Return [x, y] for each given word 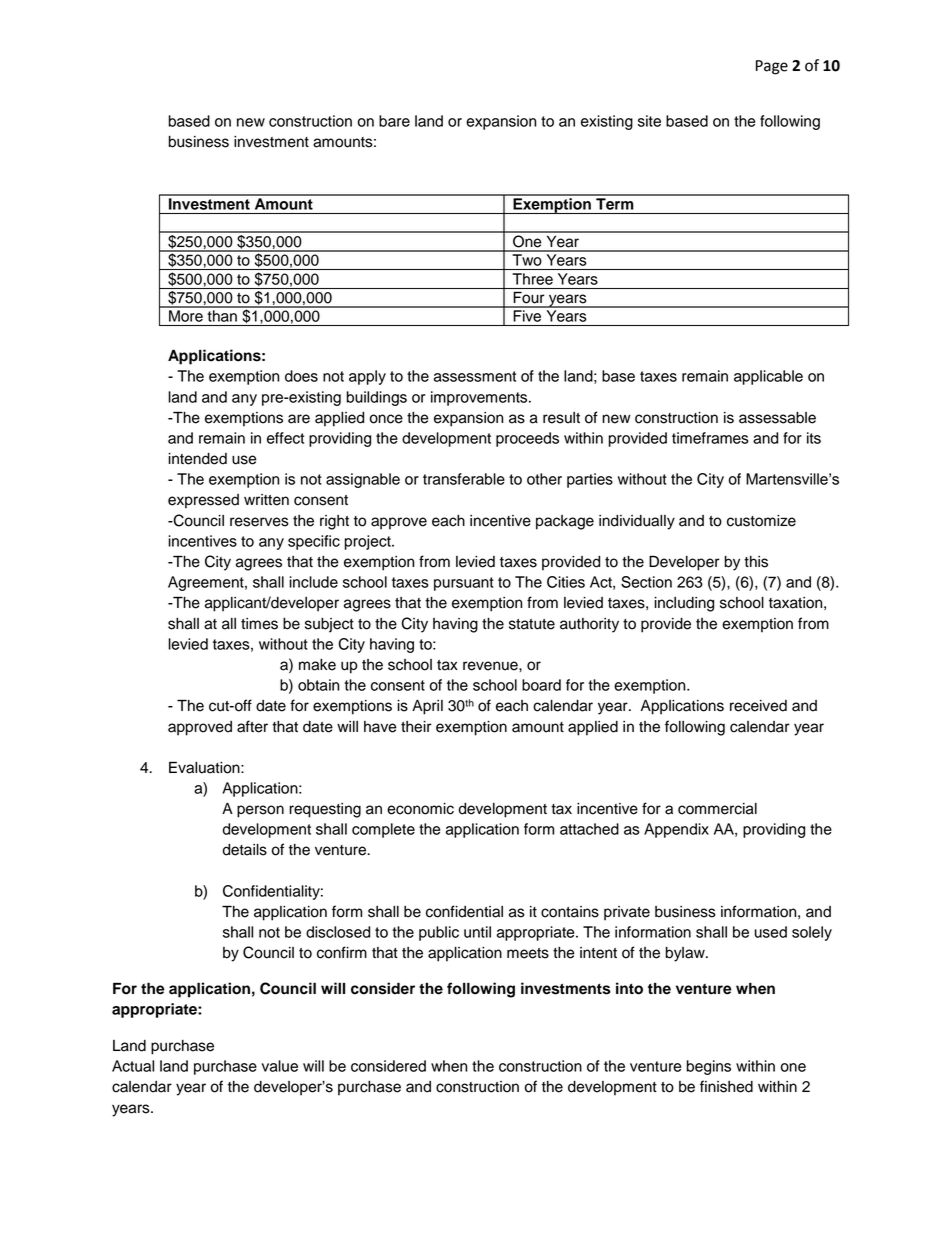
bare [394, 121]
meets [528, 953]
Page [772, 67]
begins [708, 1067]
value [280, 1066]
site [649, 121]
